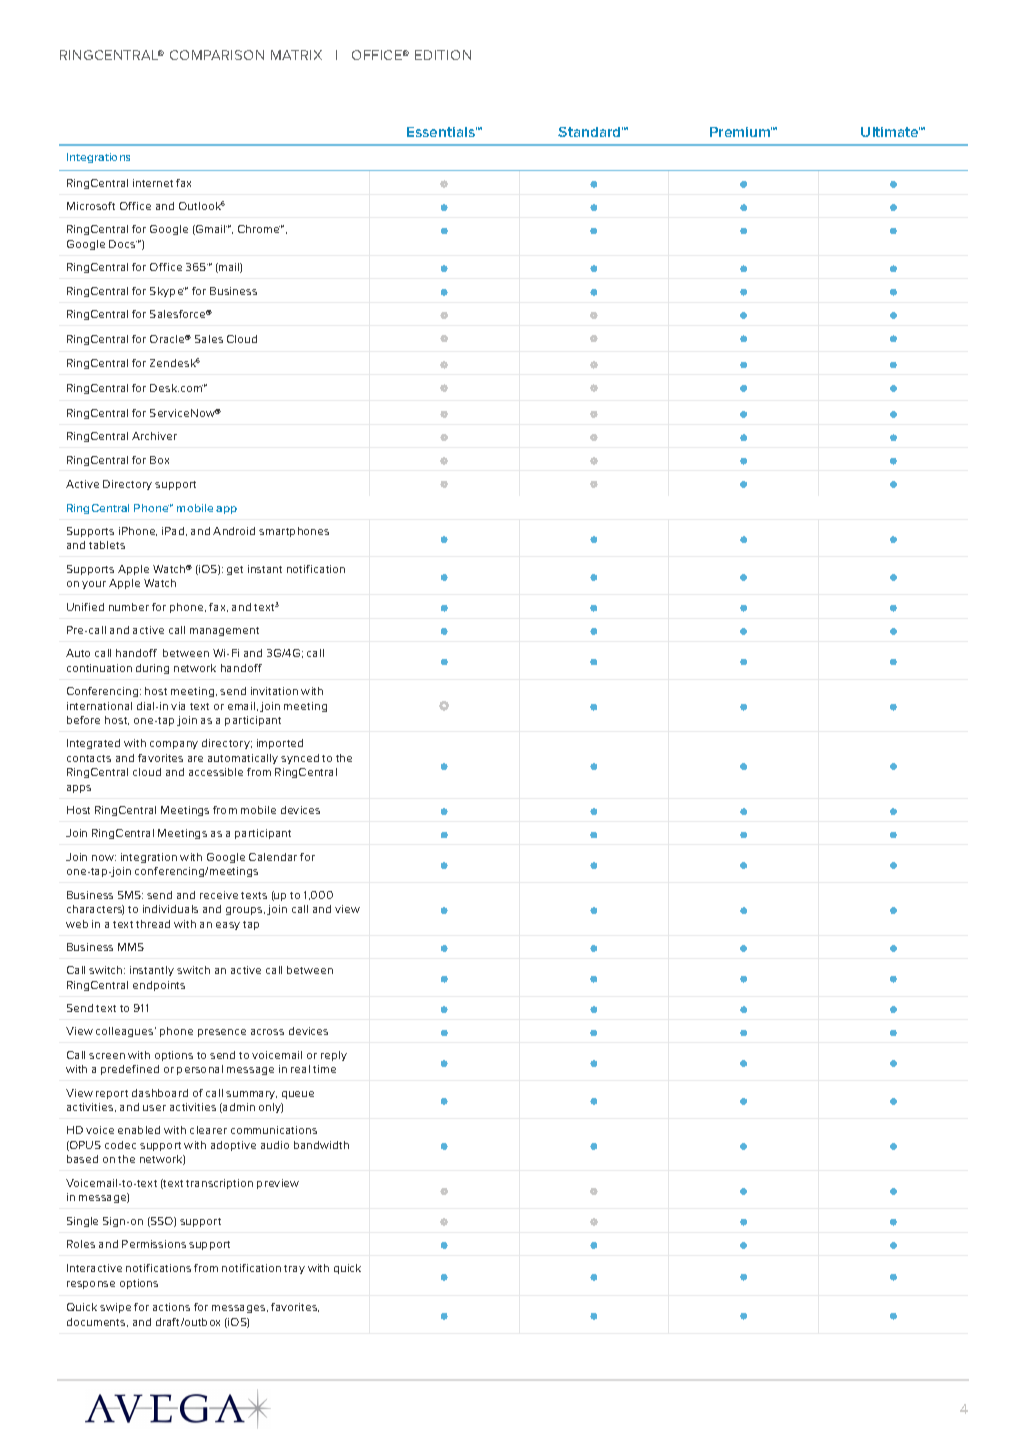  I want to click on Permissions, so click(154, 1244).
